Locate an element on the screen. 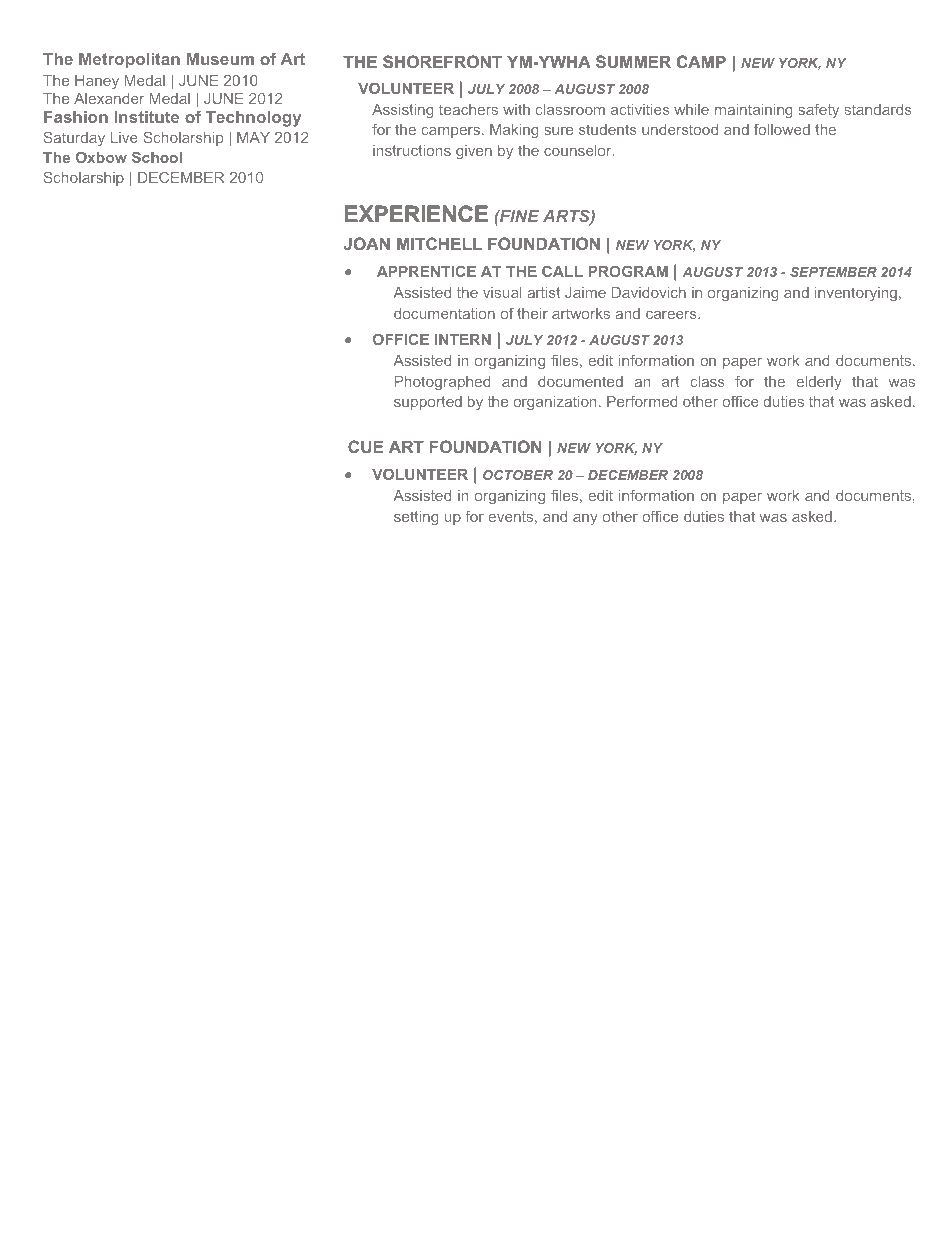 Image resolution: width=952 pixels, height=1233 pixels. setting is located at coordinates (416, 518).
